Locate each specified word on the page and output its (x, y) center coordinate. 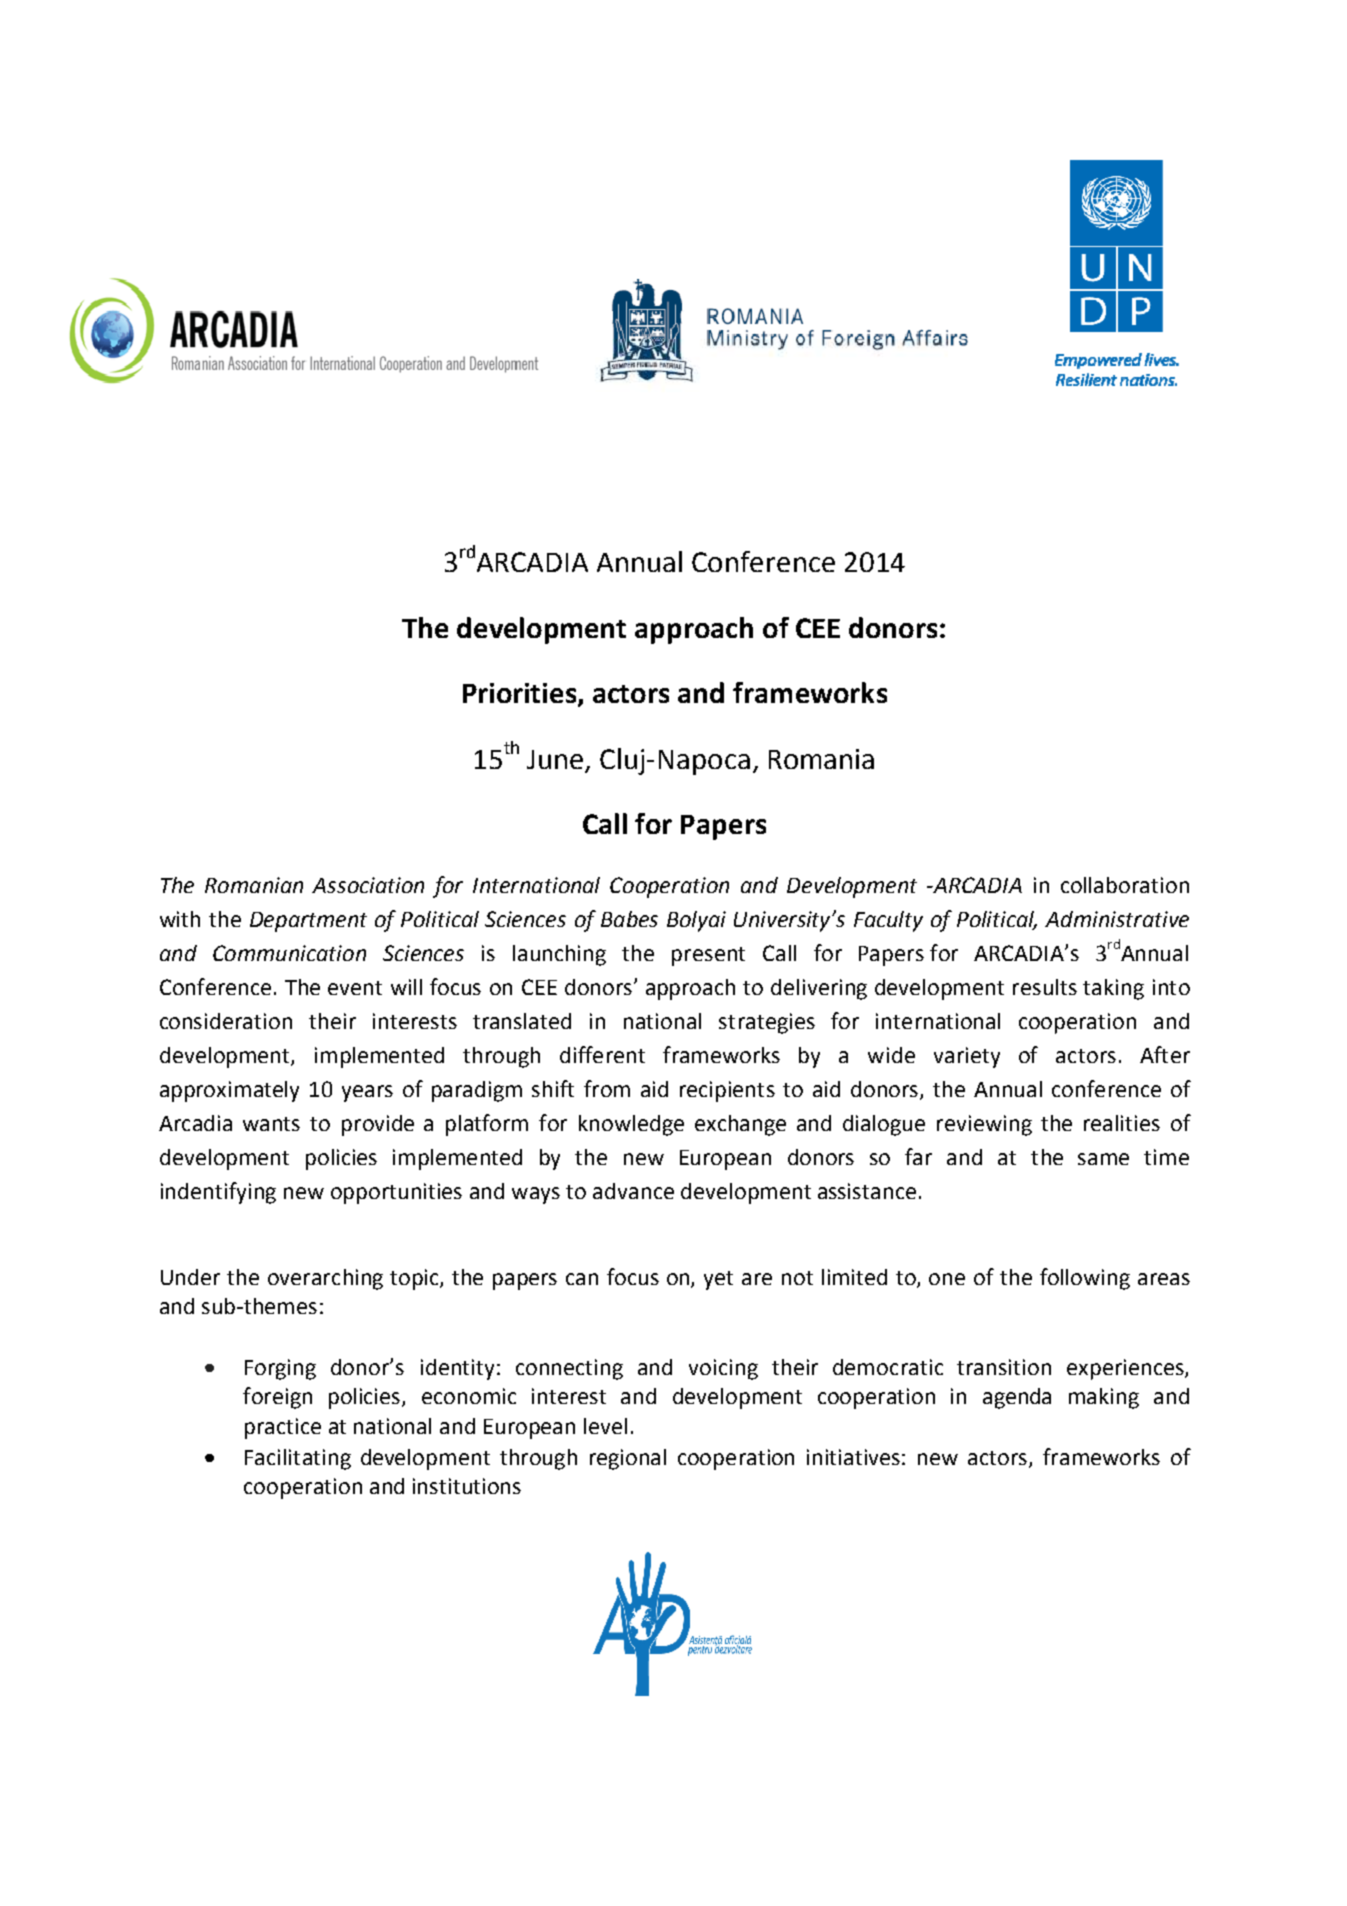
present (708, 956)
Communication (289, 953)
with (180, 919)
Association (368, 885)
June (555, 759)
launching (559, 955)
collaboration (1125, 885)
